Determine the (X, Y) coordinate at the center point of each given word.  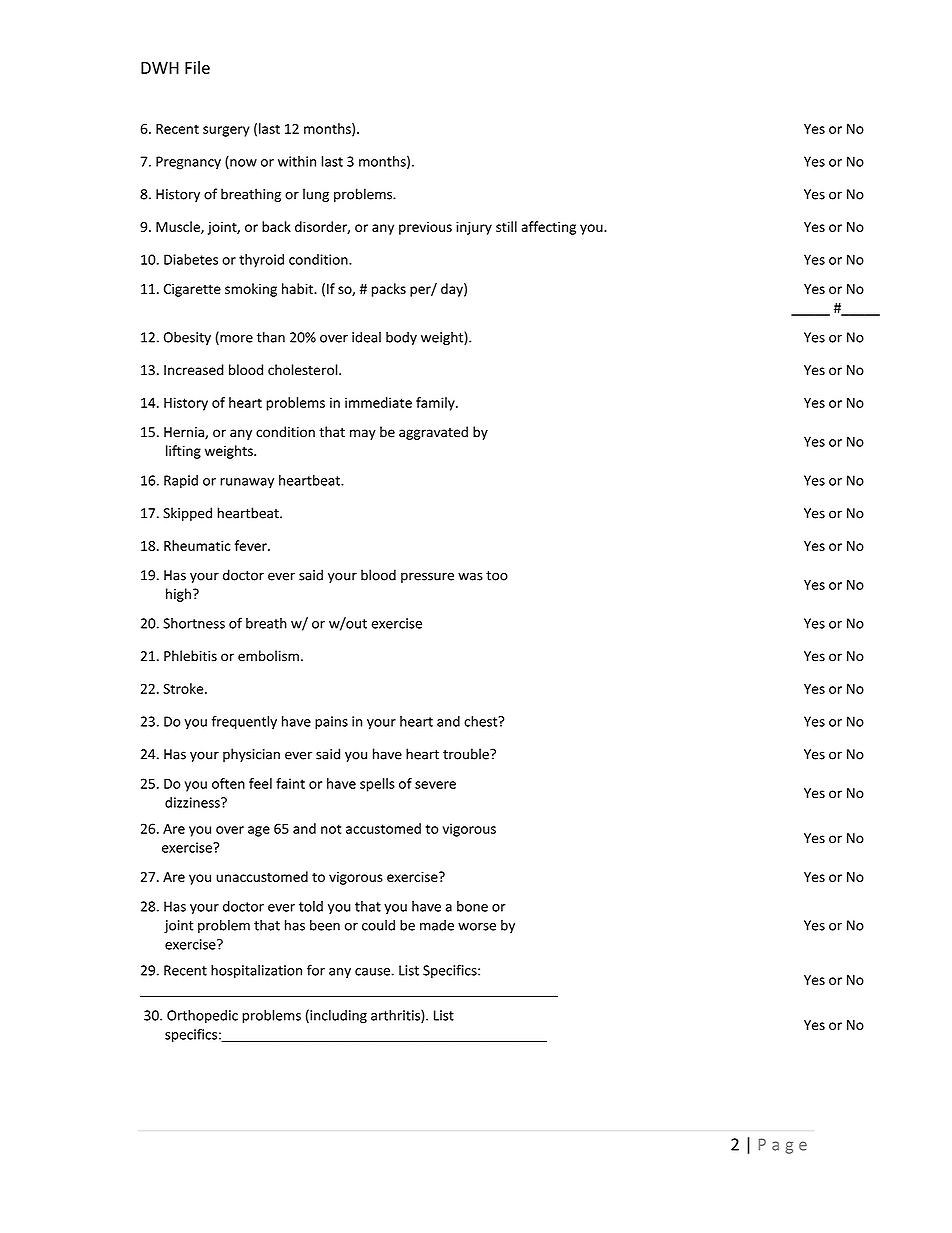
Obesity (187, 338)
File (197, 67)
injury (474, 228)
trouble (467, 754)
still (506, 226)
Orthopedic (202, 1016)
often (228, 783)
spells (377, 785)
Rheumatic (197, 545)
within (297, 161)
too (497, 576)
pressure (427, 577)
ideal (366, 337)
